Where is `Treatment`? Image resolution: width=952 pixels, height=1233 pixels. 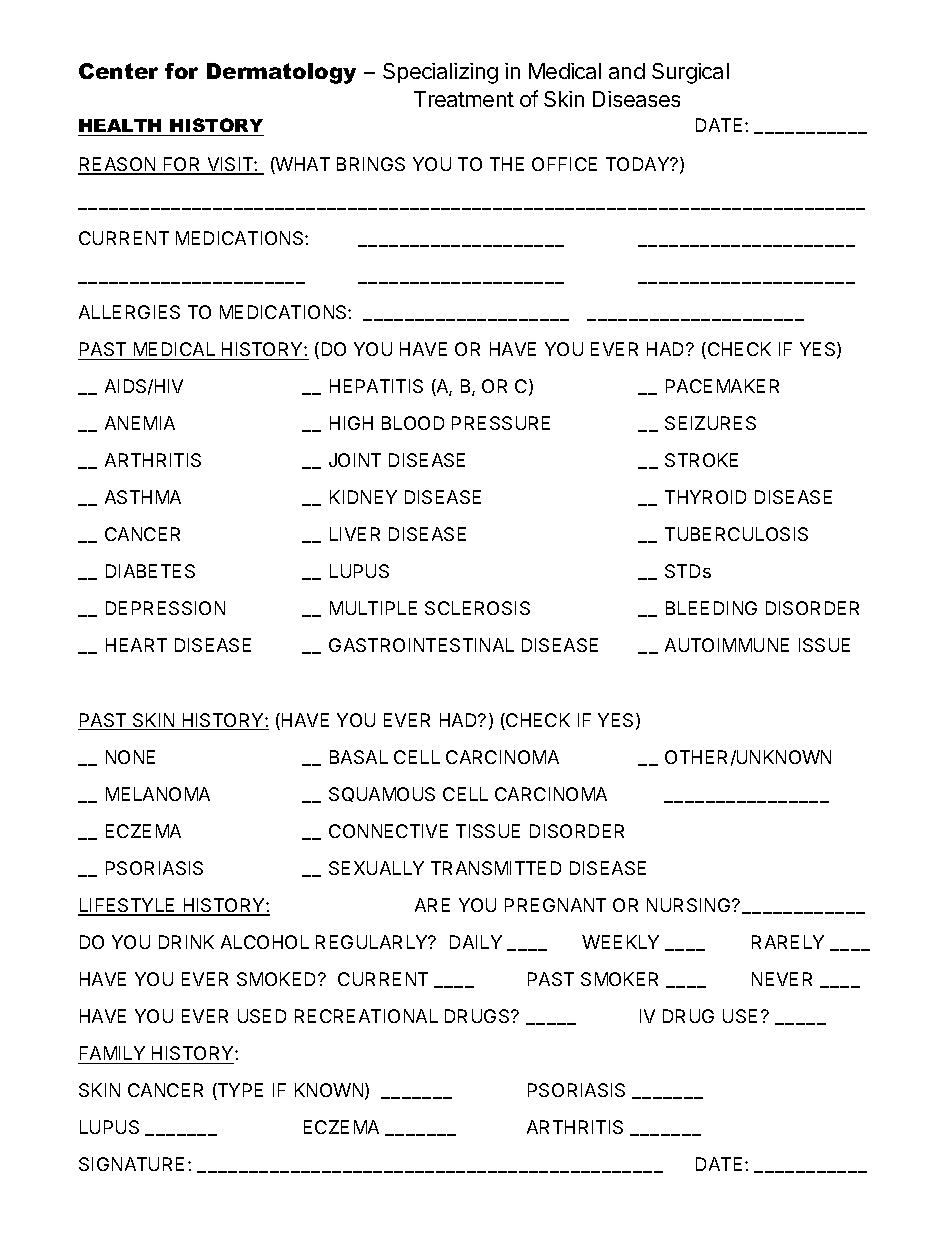
Treatment is located at coordinates (464, 99).
